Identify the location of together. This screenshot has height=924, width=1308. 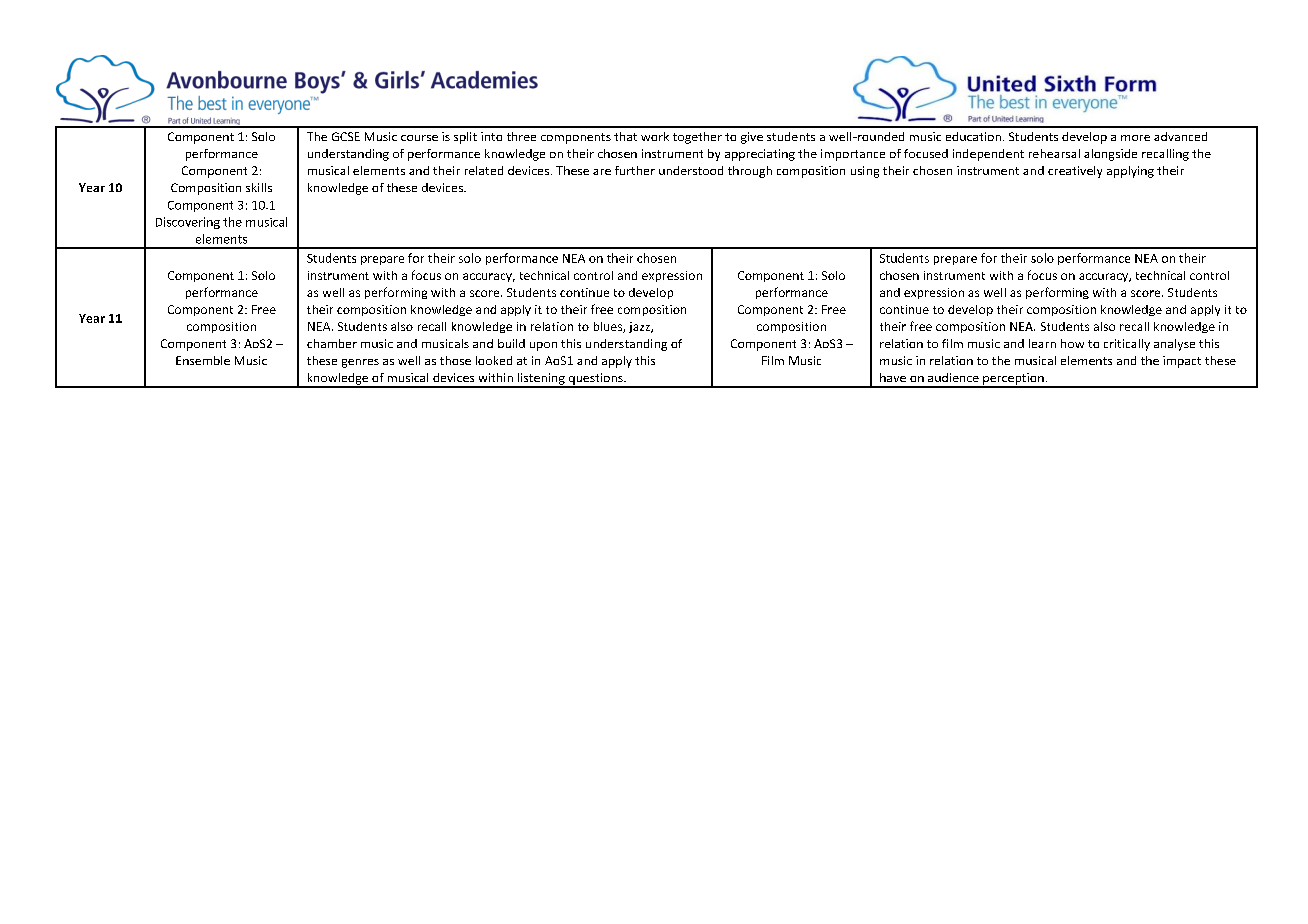
(697, 138).
